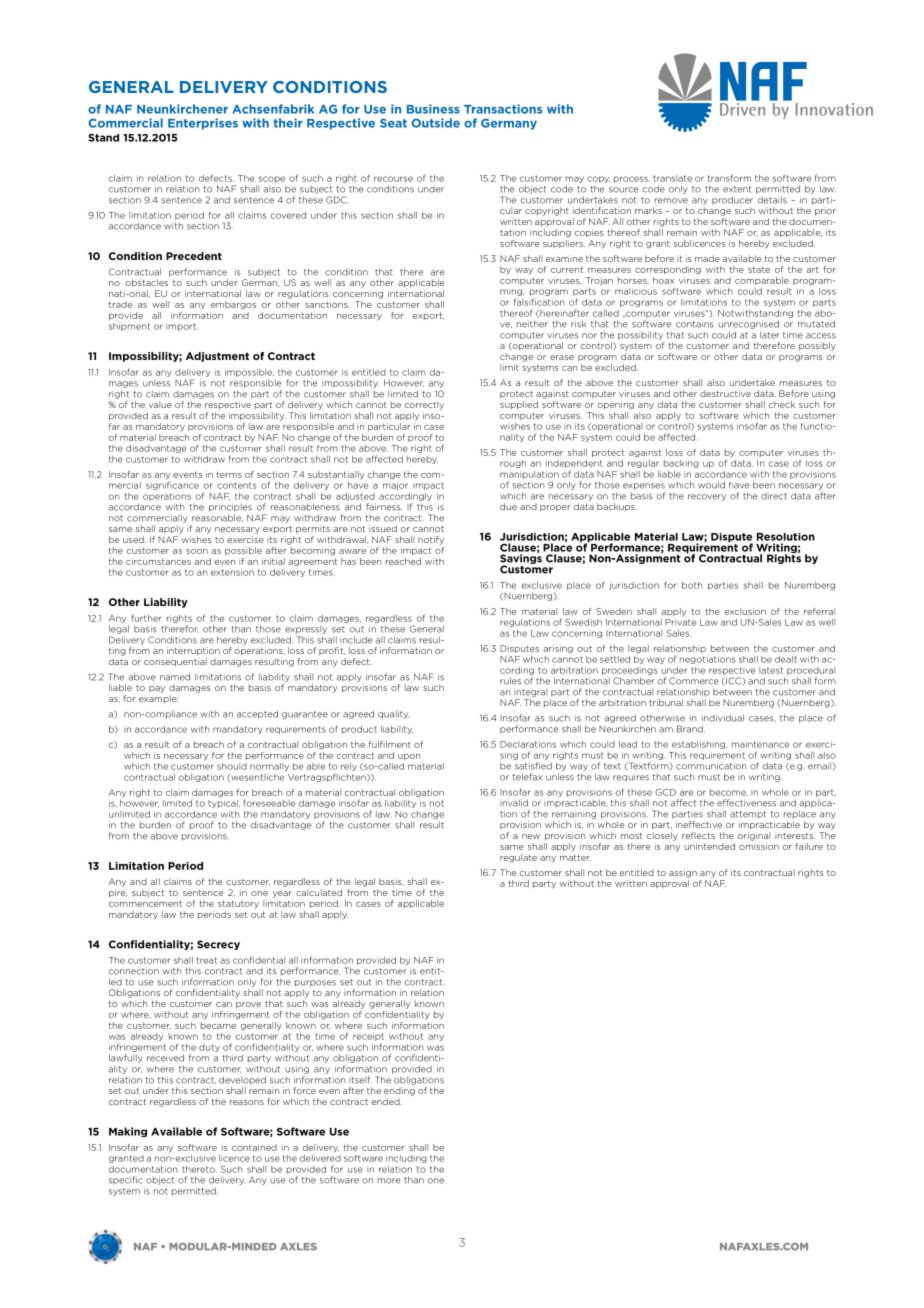 This screenshot has width=924, height=1308. I want to click on more, so click(389, 1181).
